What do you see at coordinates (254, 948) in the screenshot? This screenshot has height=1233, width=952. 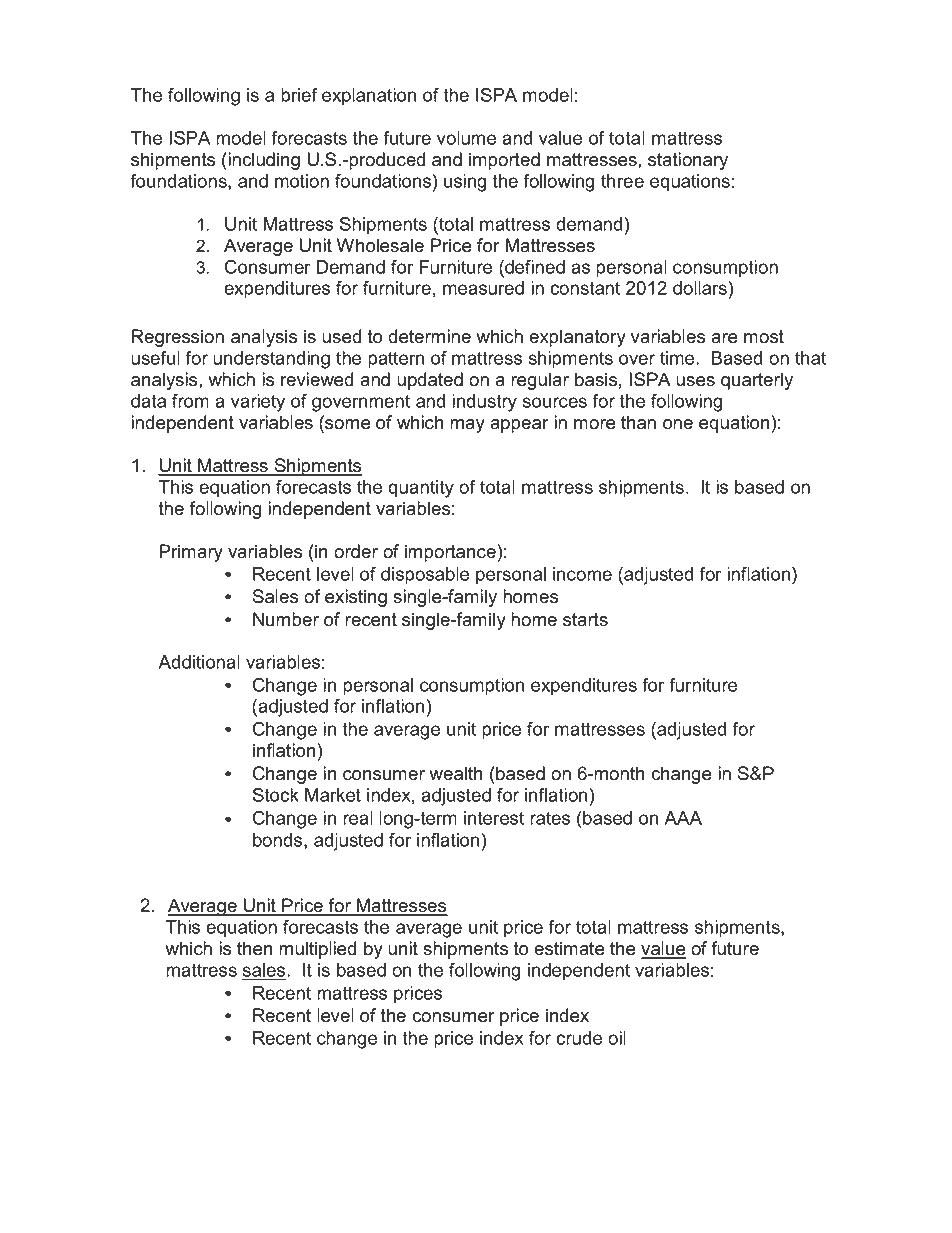 I see `then` at bounding box center [254, 948].
